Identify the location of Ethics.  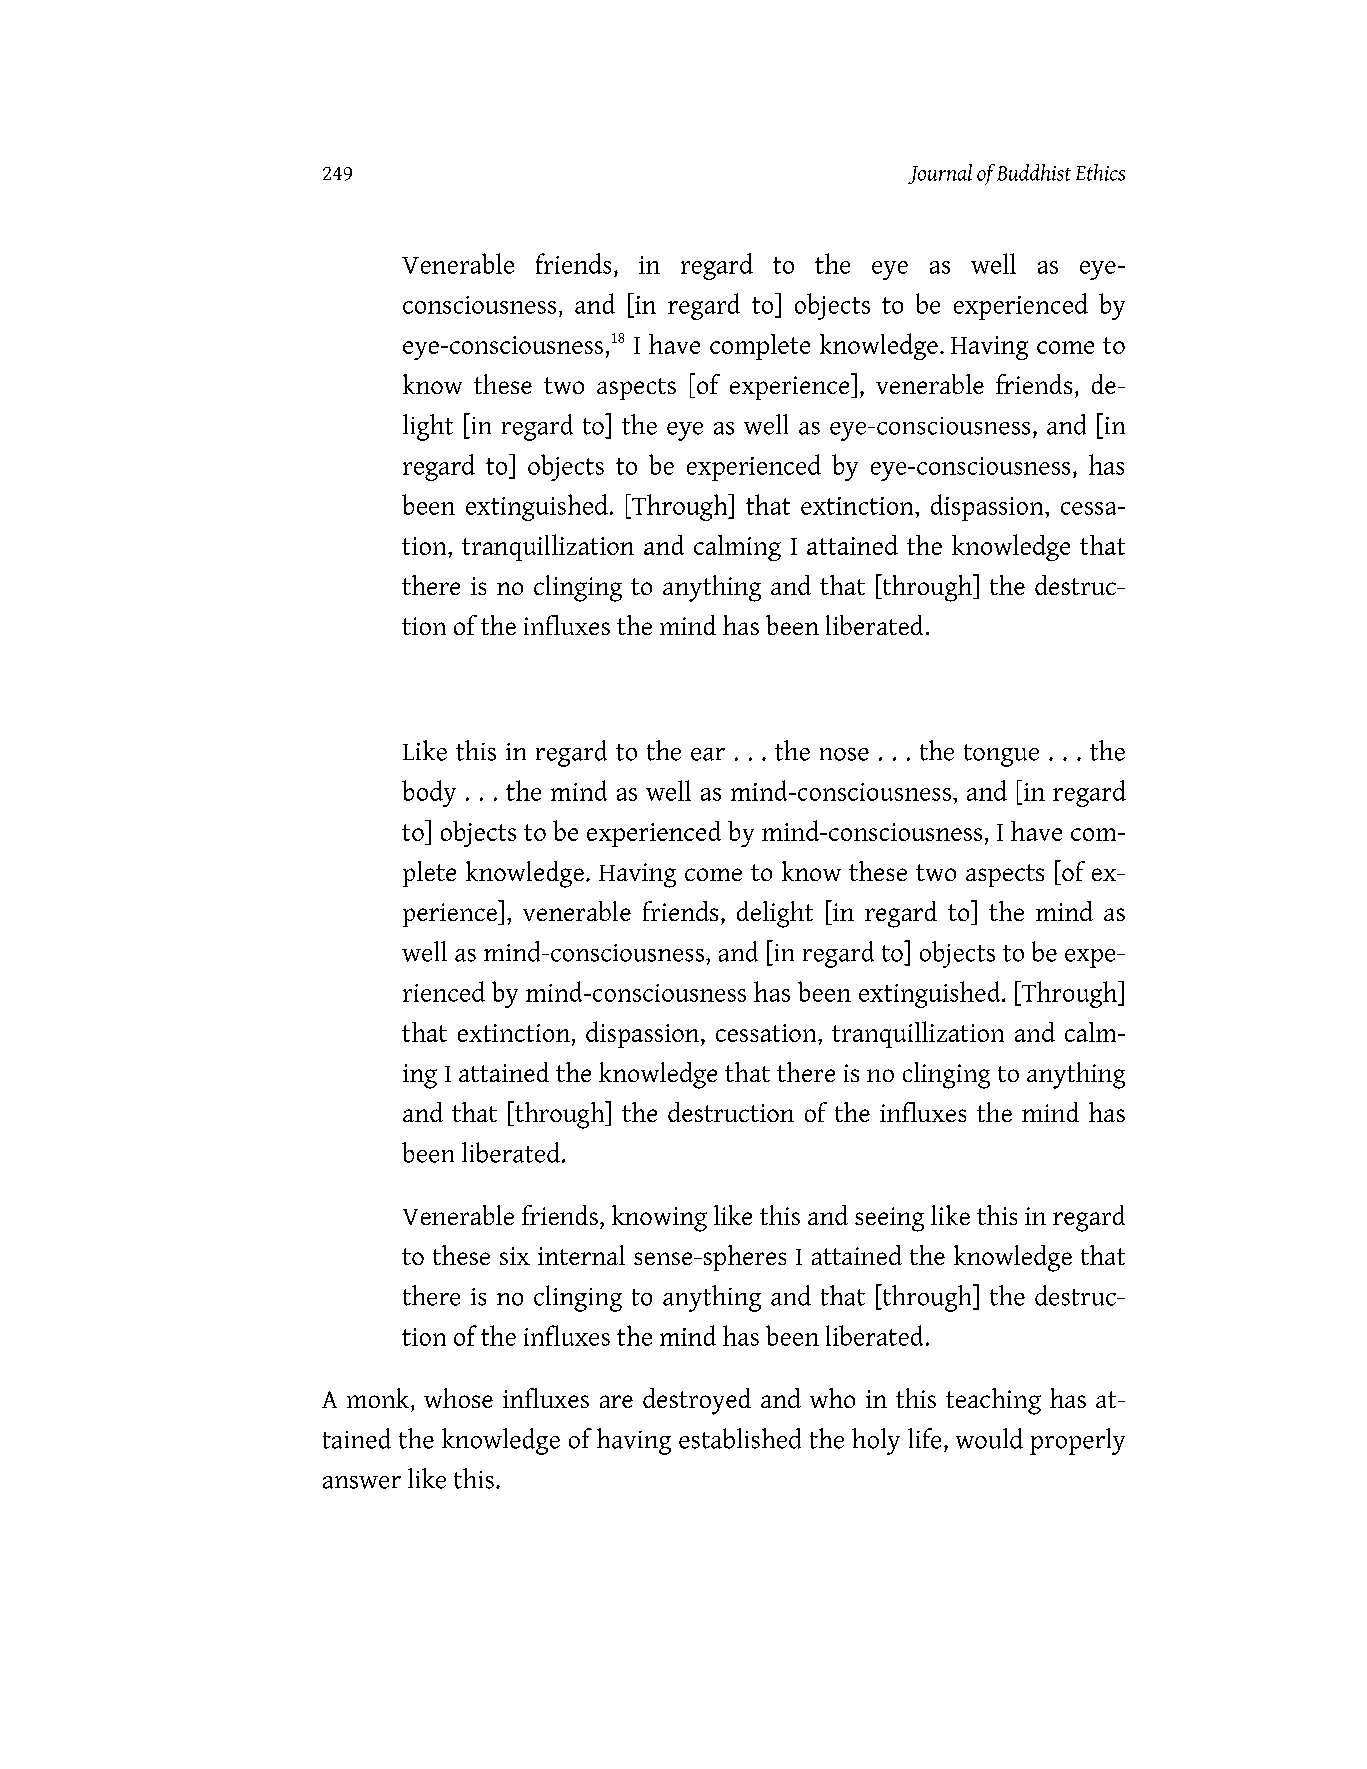
(1100, 172).
